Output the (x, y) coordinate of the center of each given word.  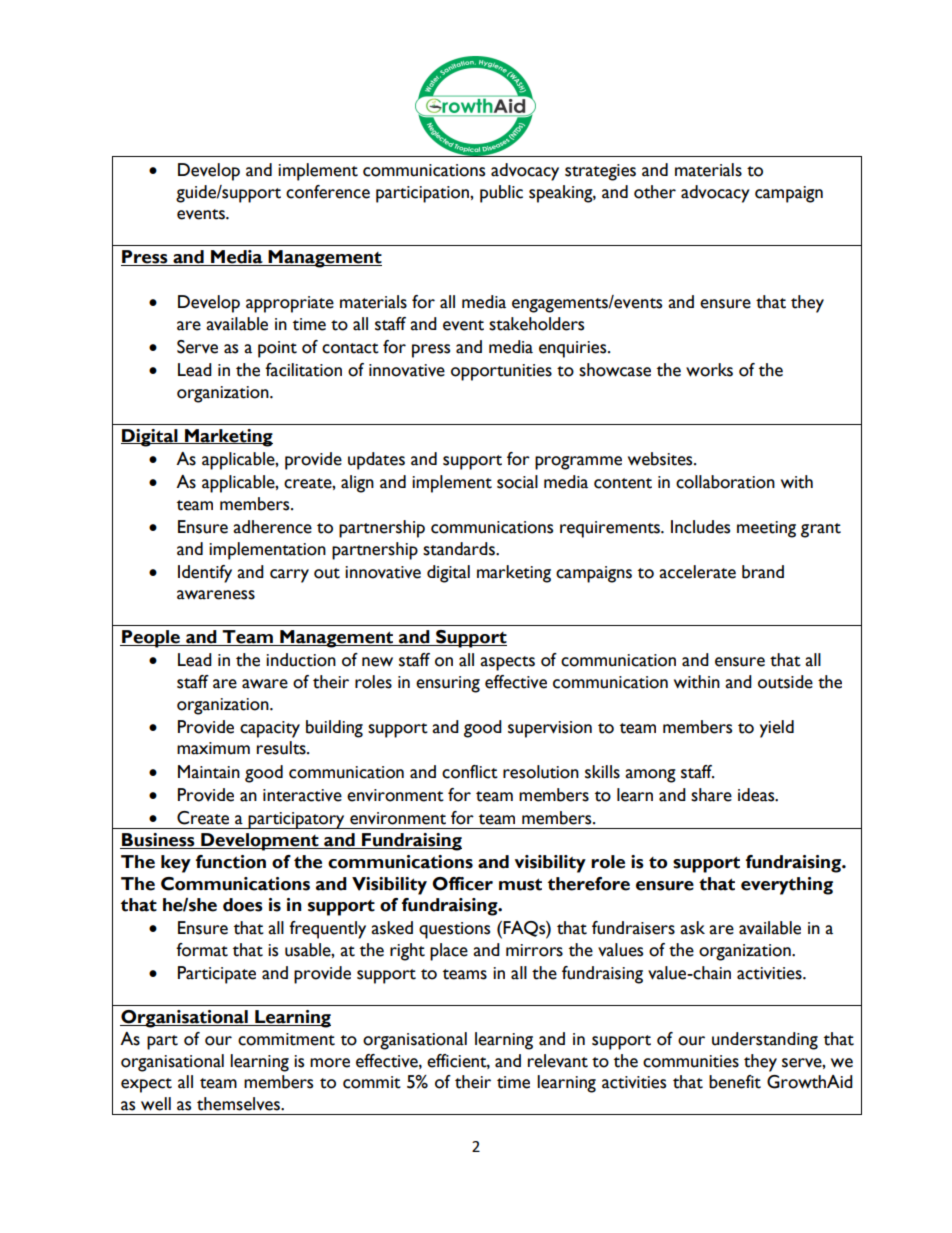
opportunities (501, 372)
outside (785, 682)
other (655, 192)
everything (787, 886)
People (151, 639)
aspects (507, 663)
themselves (239, 1104)
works (709, 370)
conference (328, 192)
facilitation (303, 370)
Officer (462, 884)
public (501, 194)
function (231, 862)
